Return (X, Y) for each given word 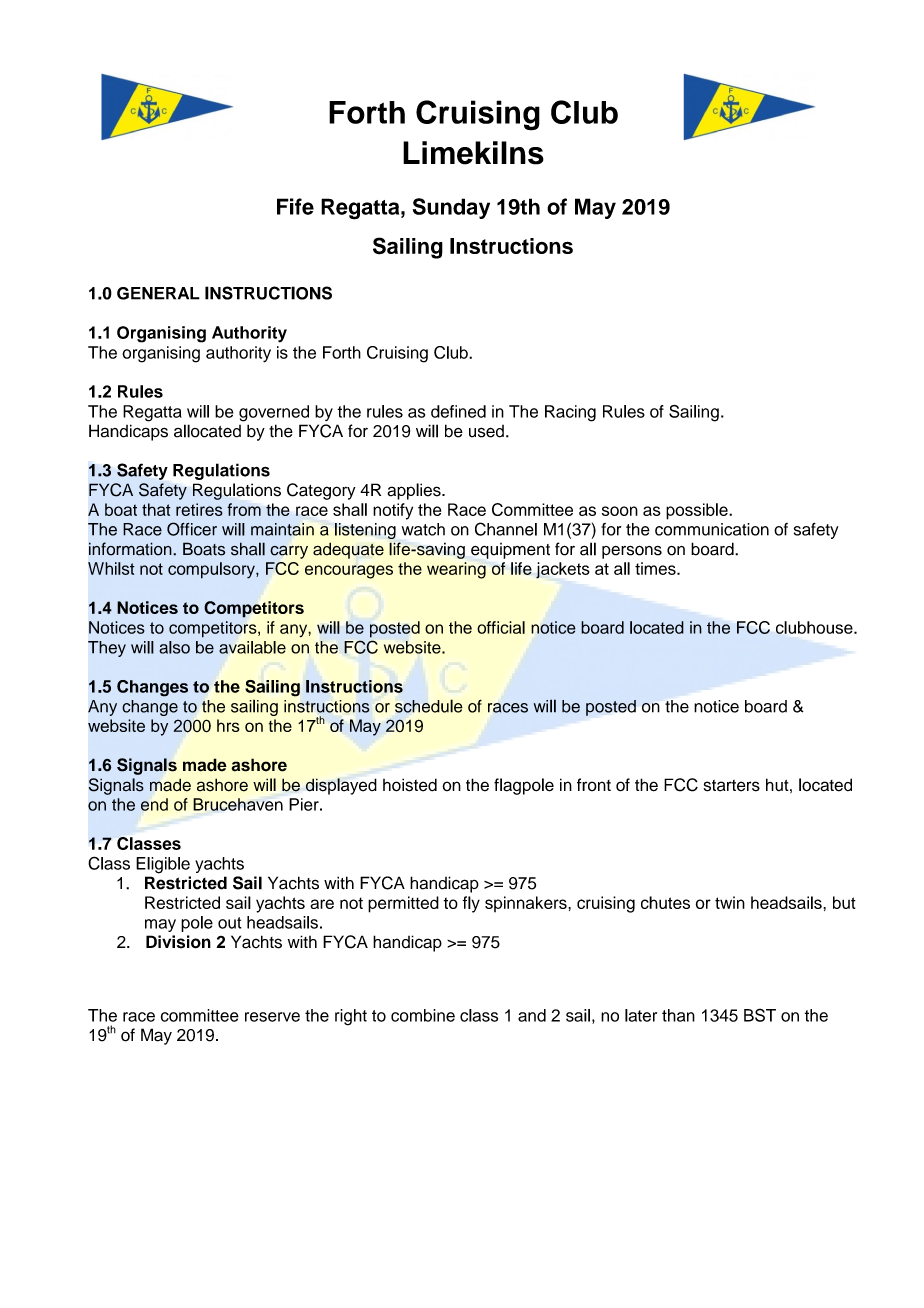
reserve (272, 1017)
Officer (192, 529)
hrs (228, 725)
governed (274, 413)
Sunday (451, 208)
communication (712, 529)
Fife (295, 206)
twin (730, 902)
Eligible (163, 865)
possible (698, 511)
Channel (506, 529)
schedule (429, 706)
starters (732, 786)
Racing (570, 413)
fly (471, 904)
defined (458, 411)
